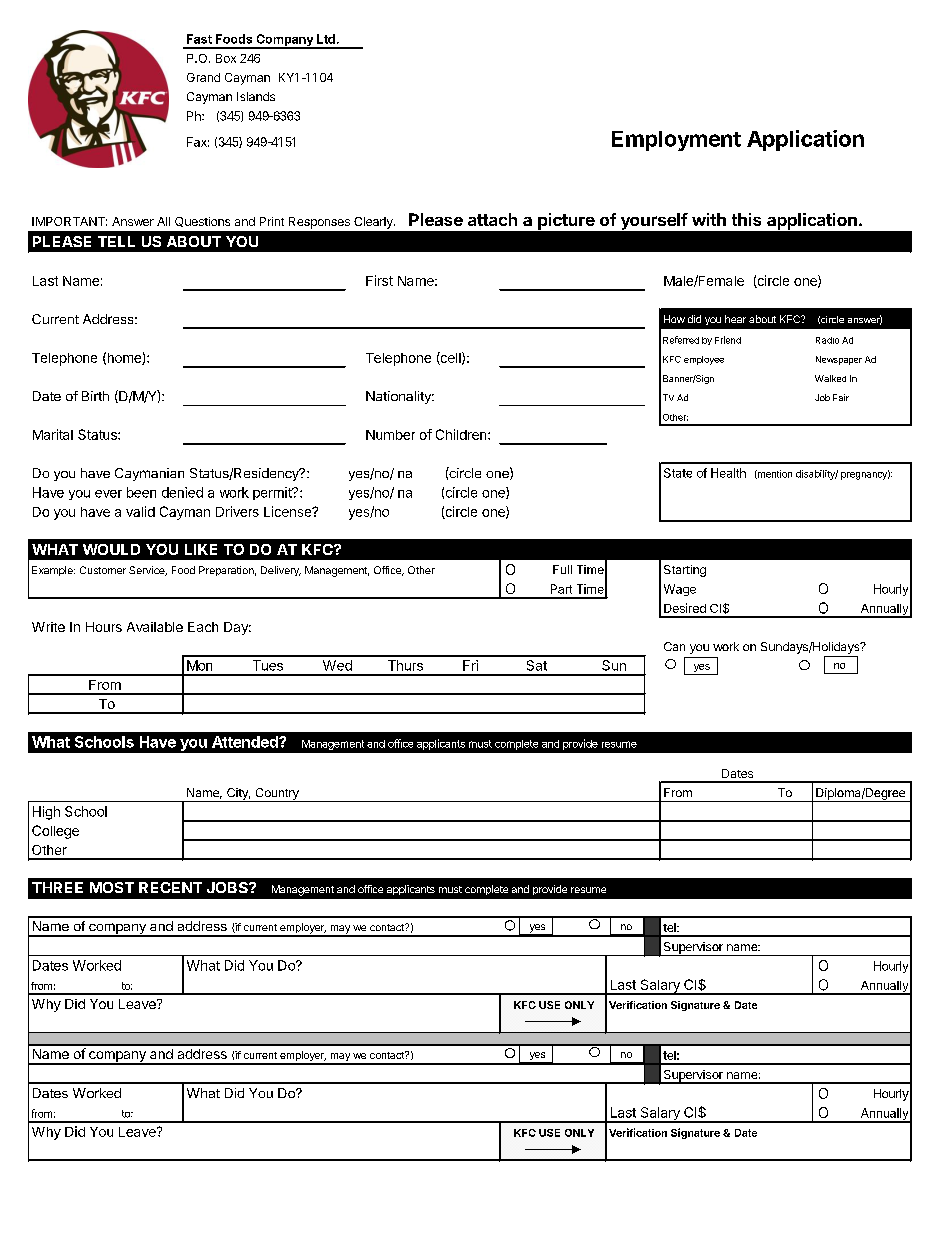  I want to click on Employment, so click(676, 141).
